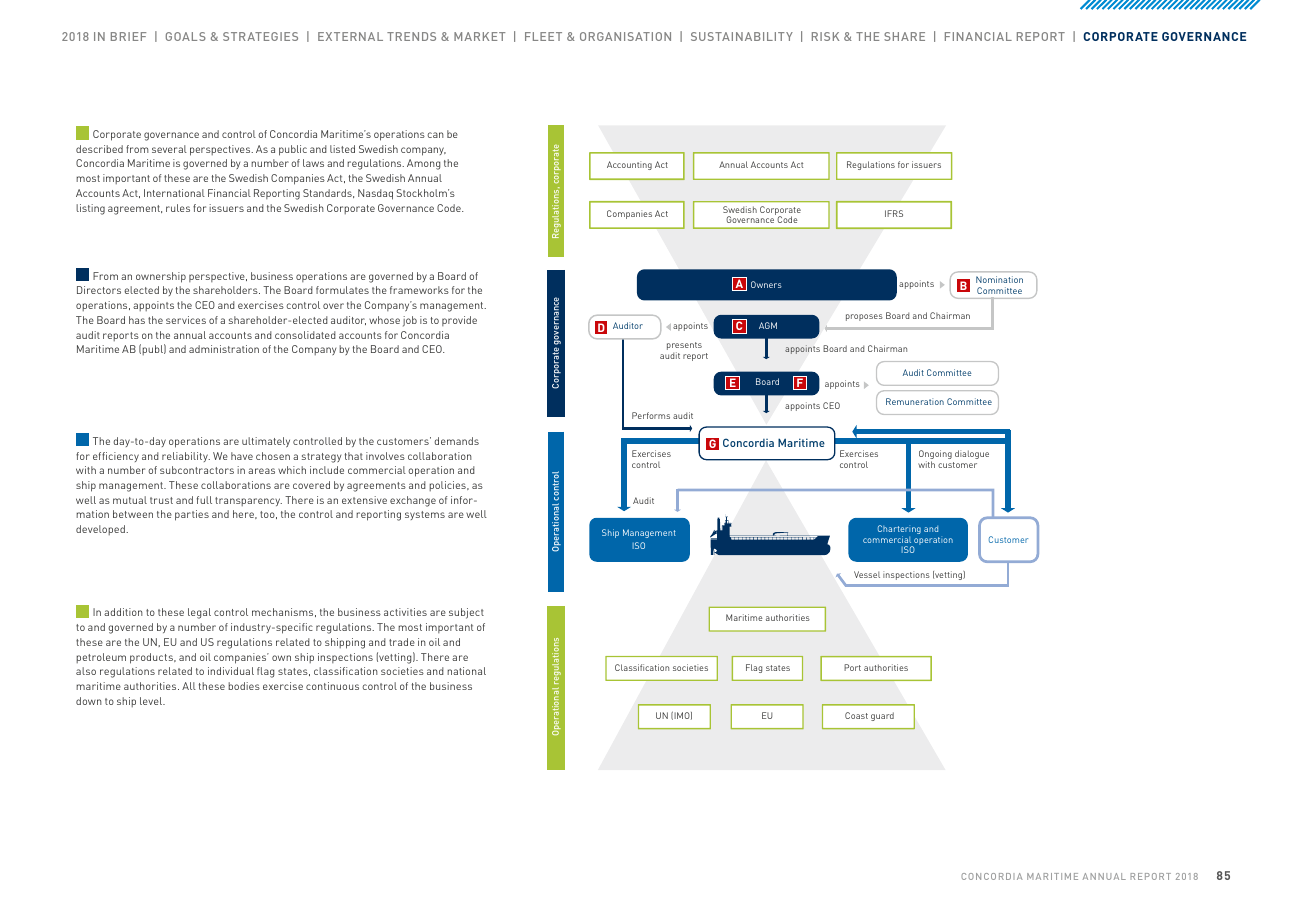 The image size is (1308, 924). What do you see at coordinates (189, 686) in the screenshot?
I see `All` at bounding box center [189, 686].
